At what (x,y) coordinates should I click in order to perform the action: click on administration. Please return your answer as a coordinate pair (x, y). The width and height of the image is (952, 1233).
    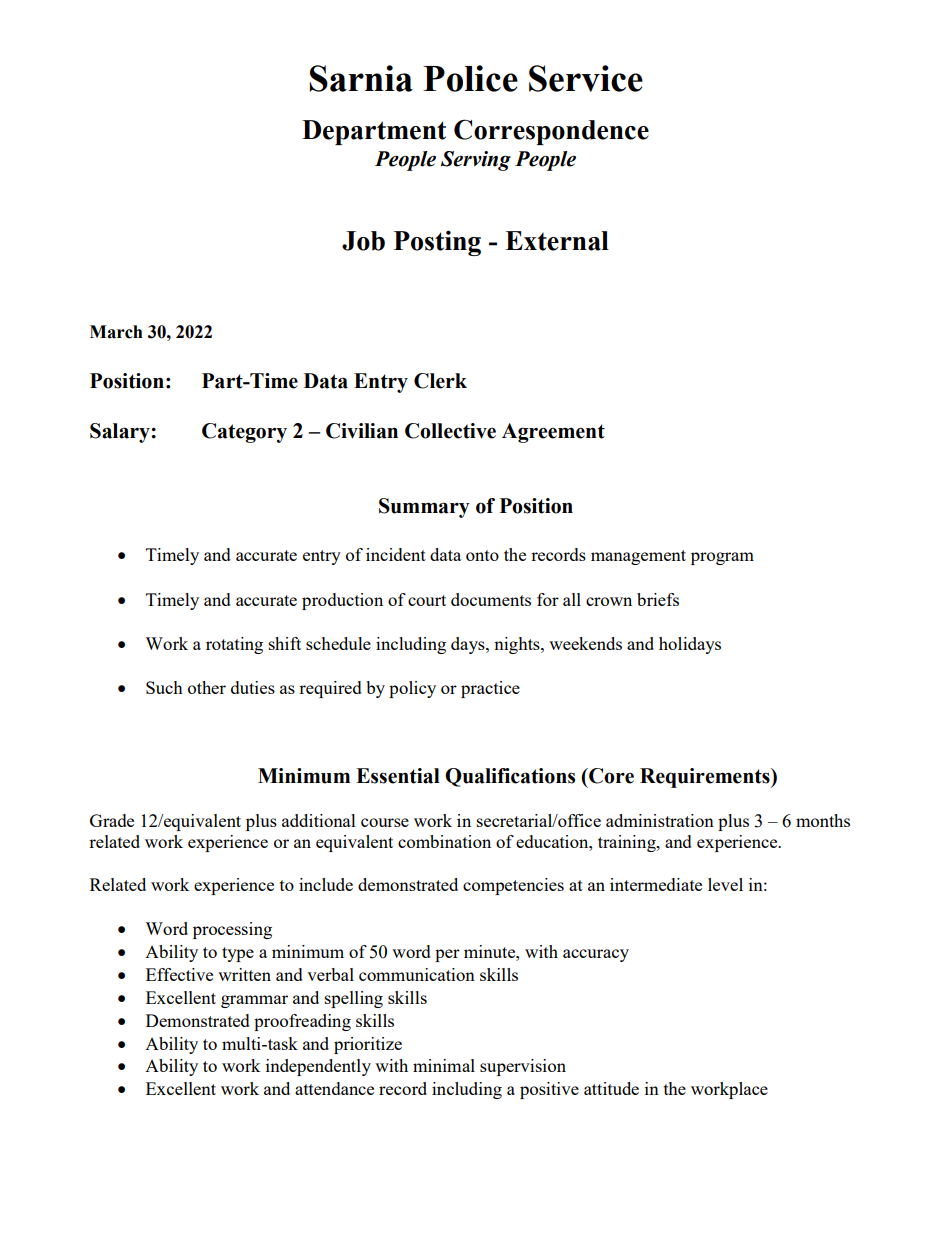
    Looking at the image, I should click on (660, 820).
